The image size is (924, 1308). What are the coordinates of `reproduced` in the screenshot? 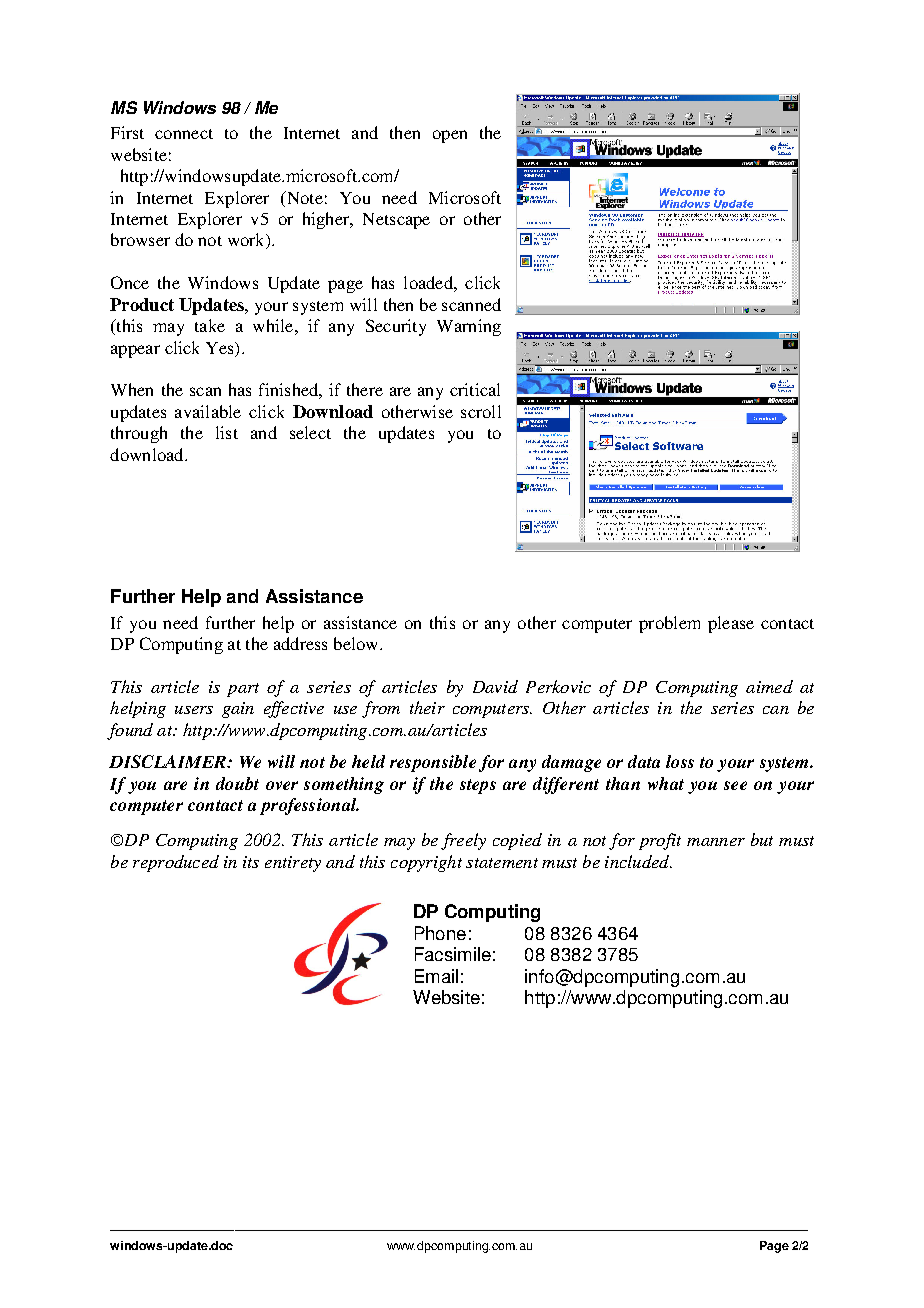 It's located at (176, 863).
